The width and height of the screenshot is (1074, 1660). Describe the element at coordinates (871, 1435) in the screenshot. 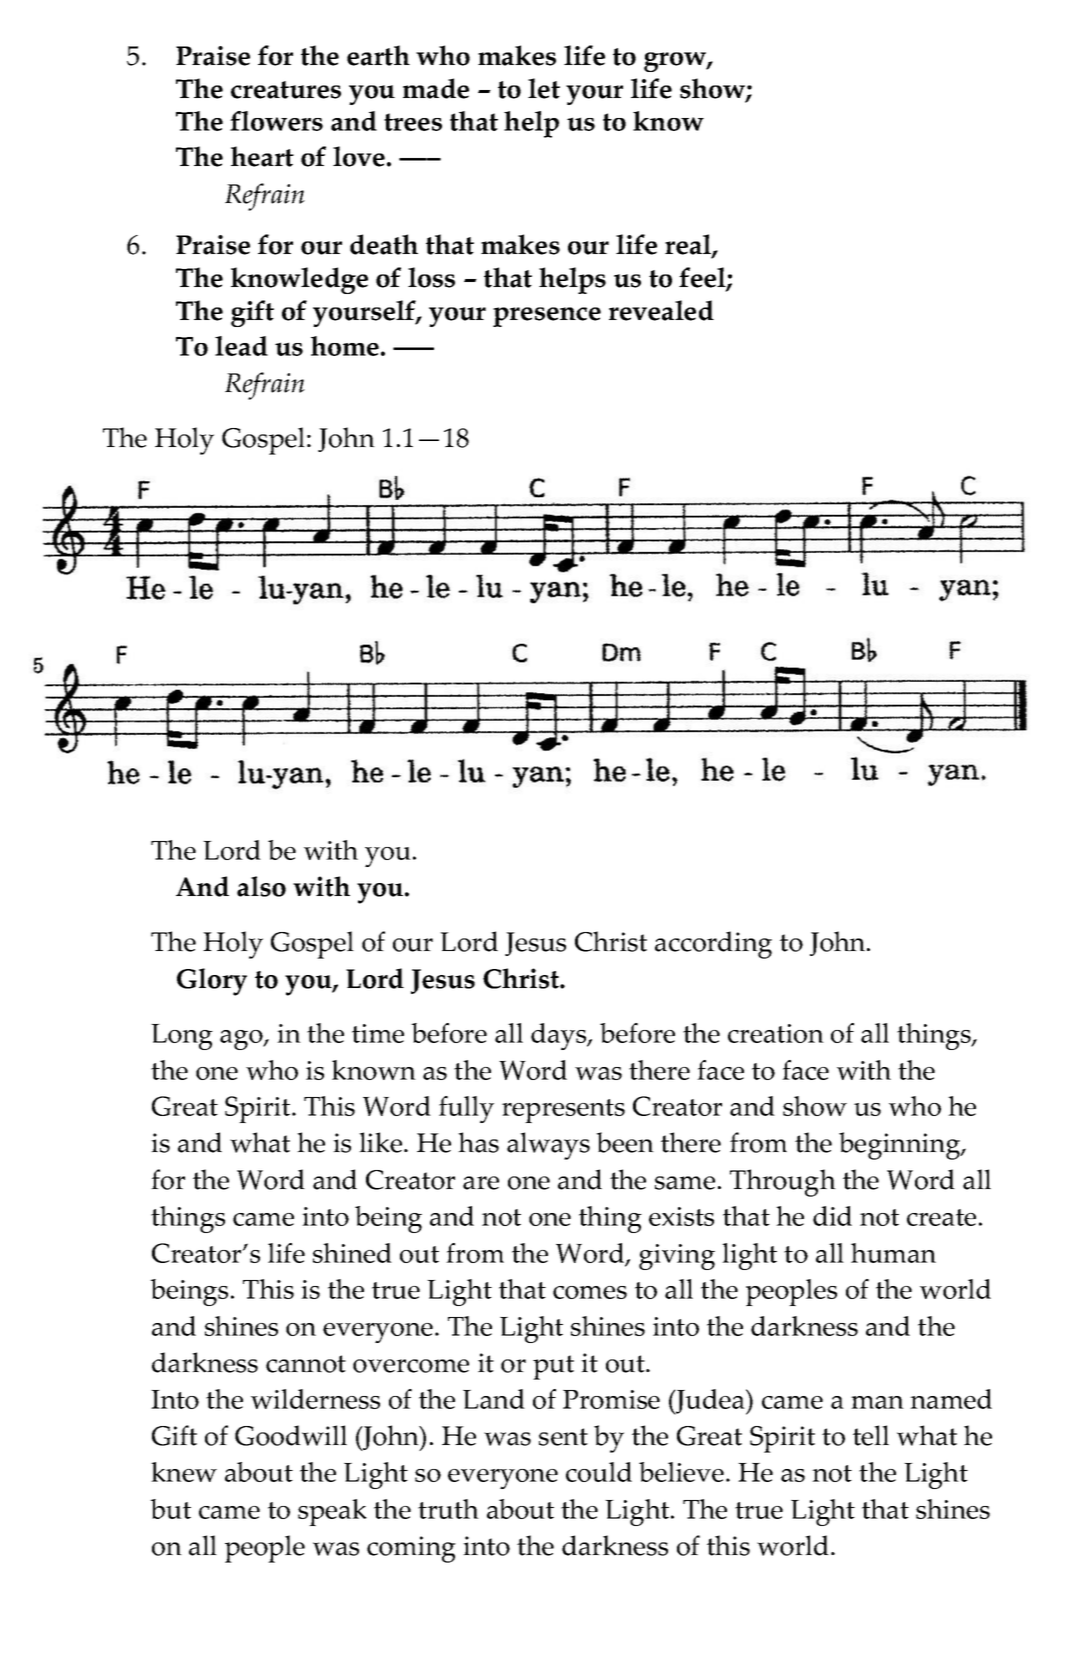

I see `tell` at that location.
